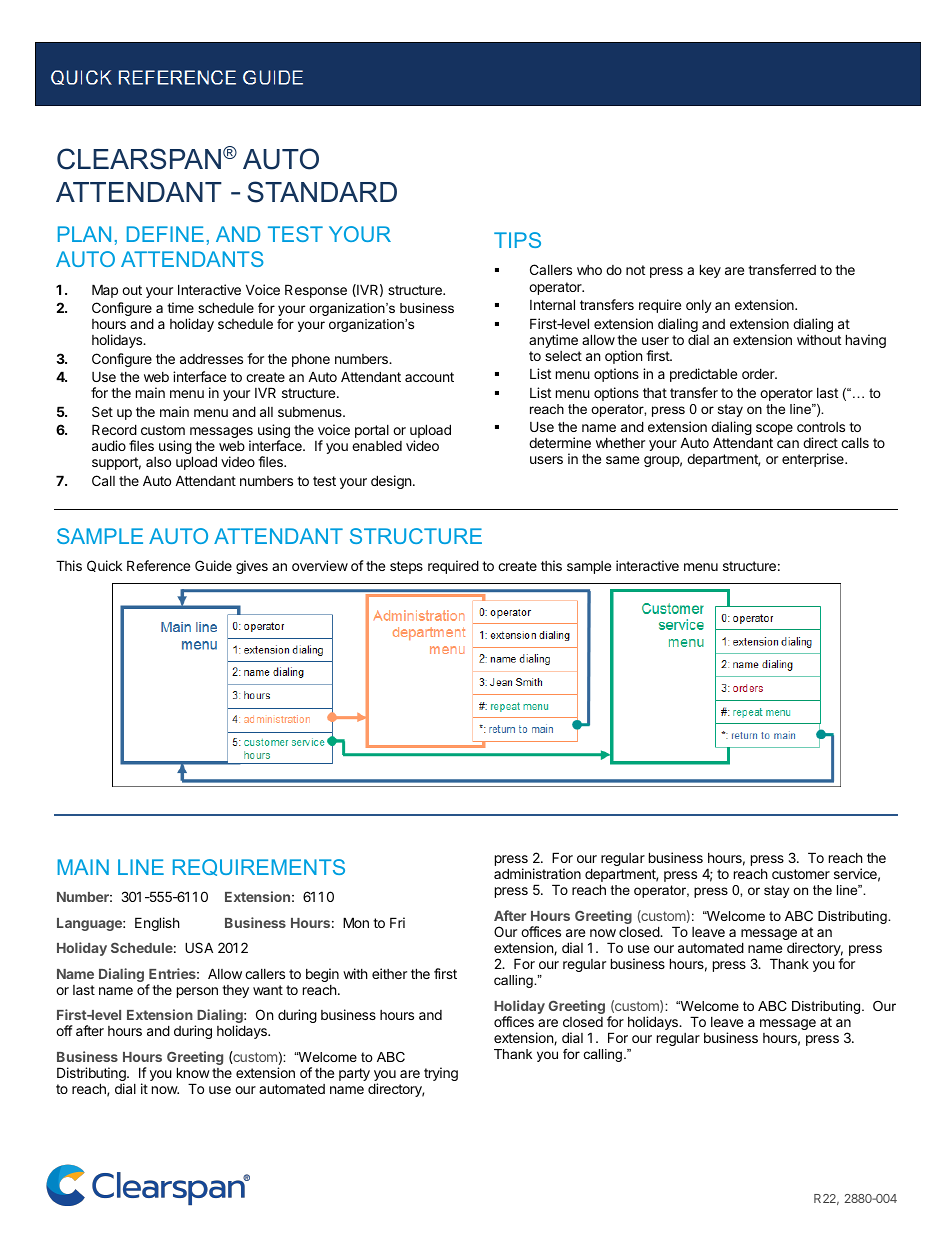  Describe the element at coordinates (165, 234) in the page. I see `DEFINE` at that location.
